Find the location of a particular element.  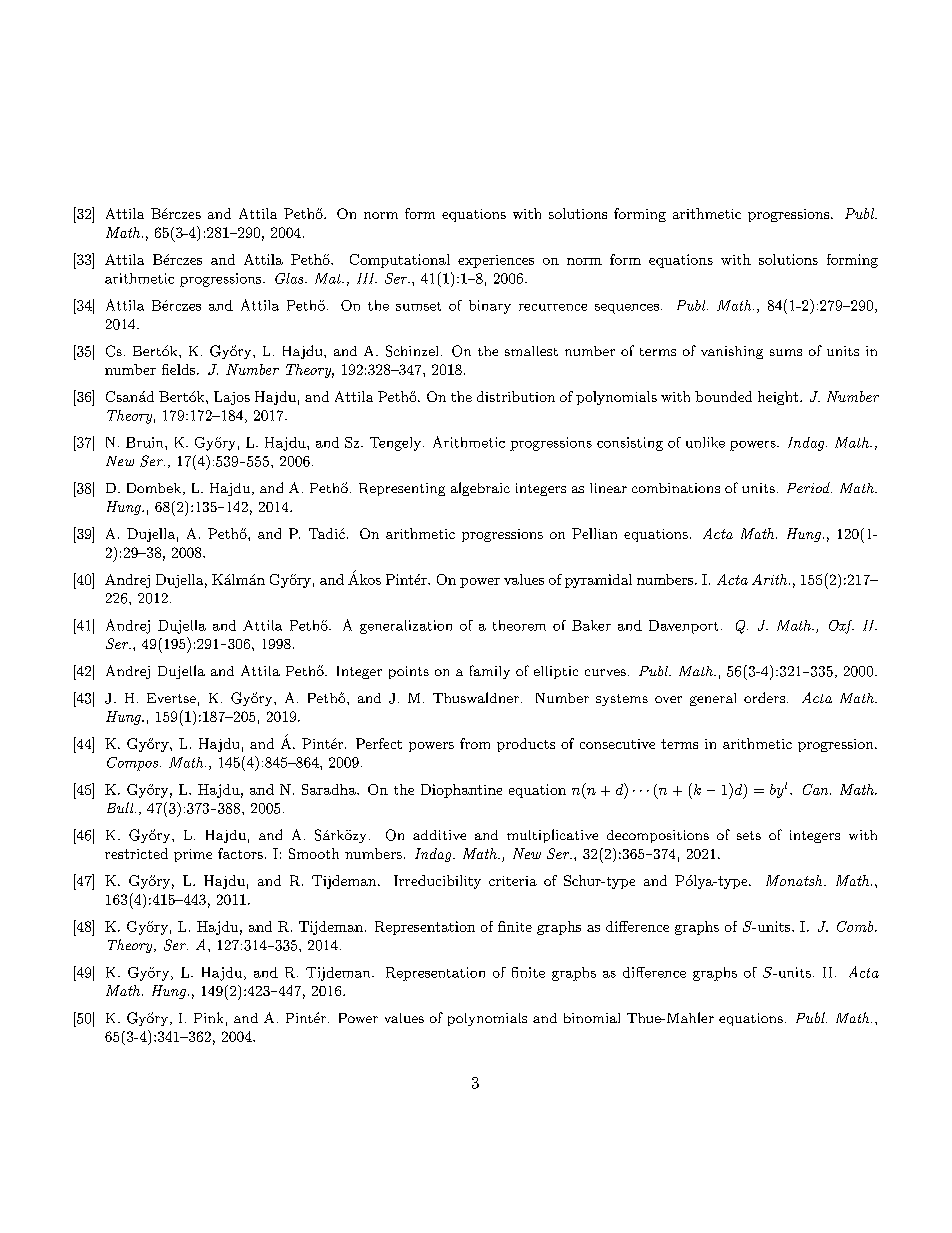

sets is located at coordinates (749, 835).
